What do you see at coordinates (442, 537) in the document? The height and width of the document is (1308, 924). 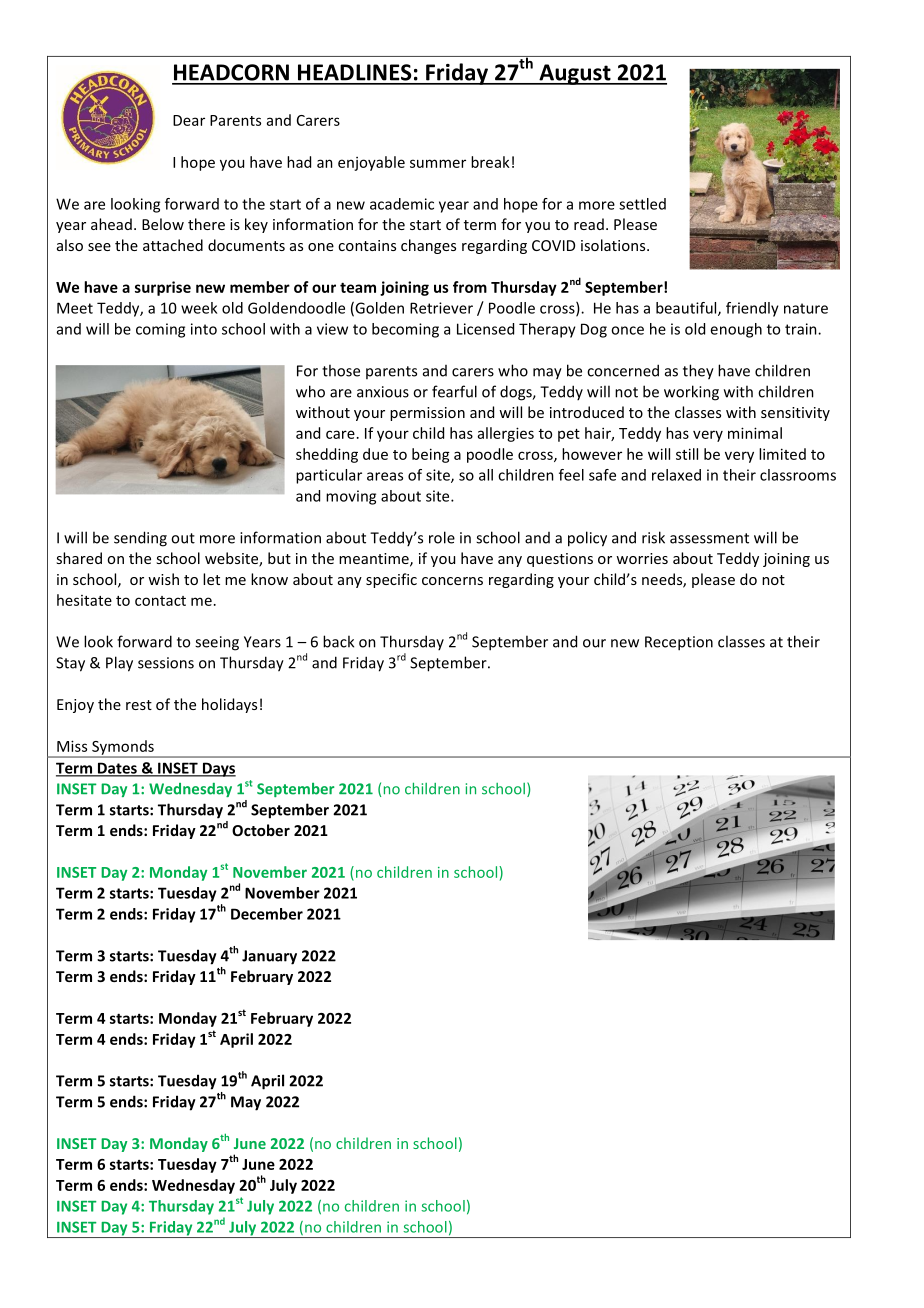 I see `role` at bounding box center [442, 537].
